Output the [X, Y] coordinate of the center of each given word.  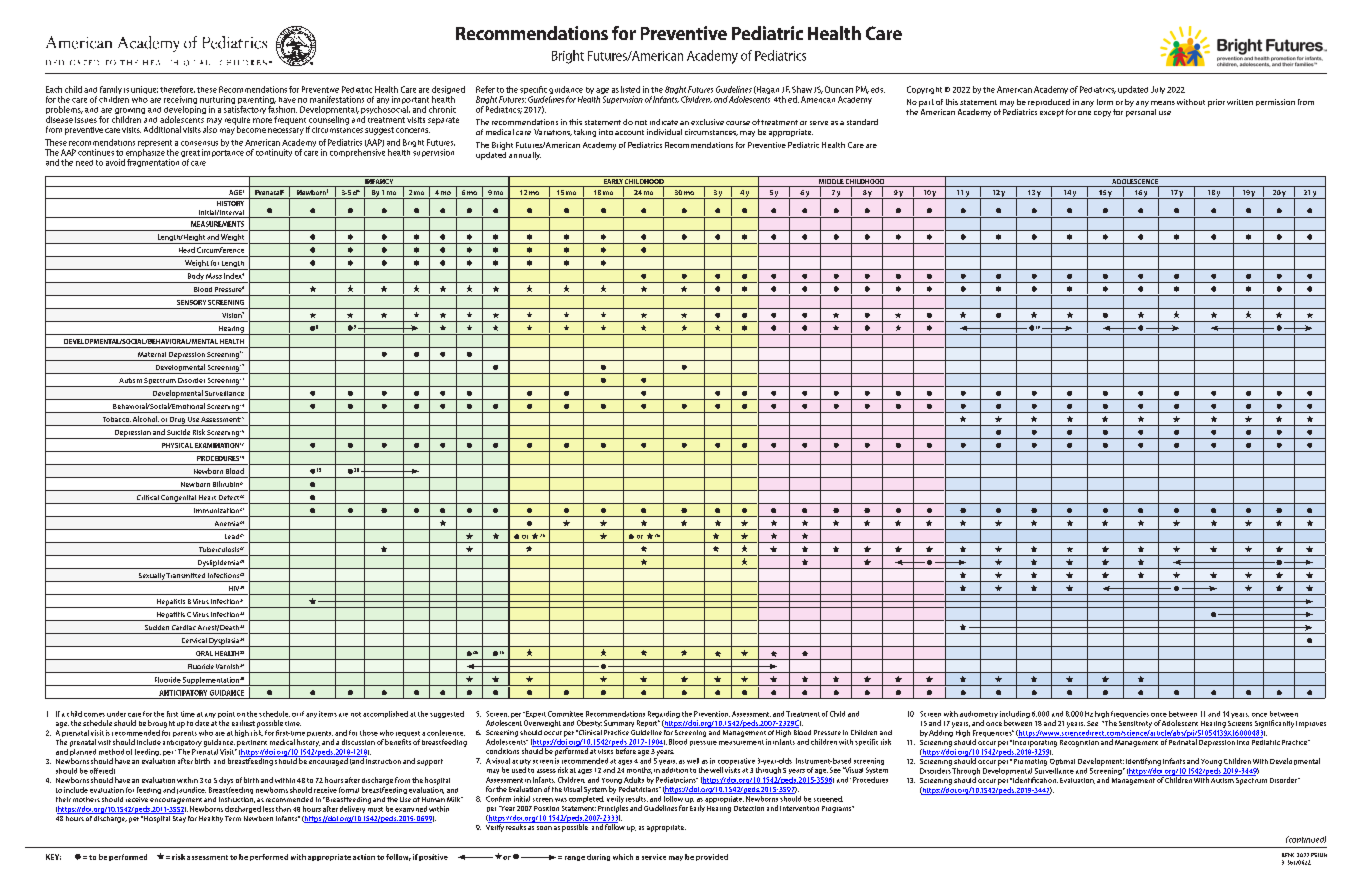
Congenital [178, 499]
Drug [177, 421]
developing [185, 111]
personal [1141, 111]
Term [233, 818]
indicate [664, 122]
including [1015, 716]
